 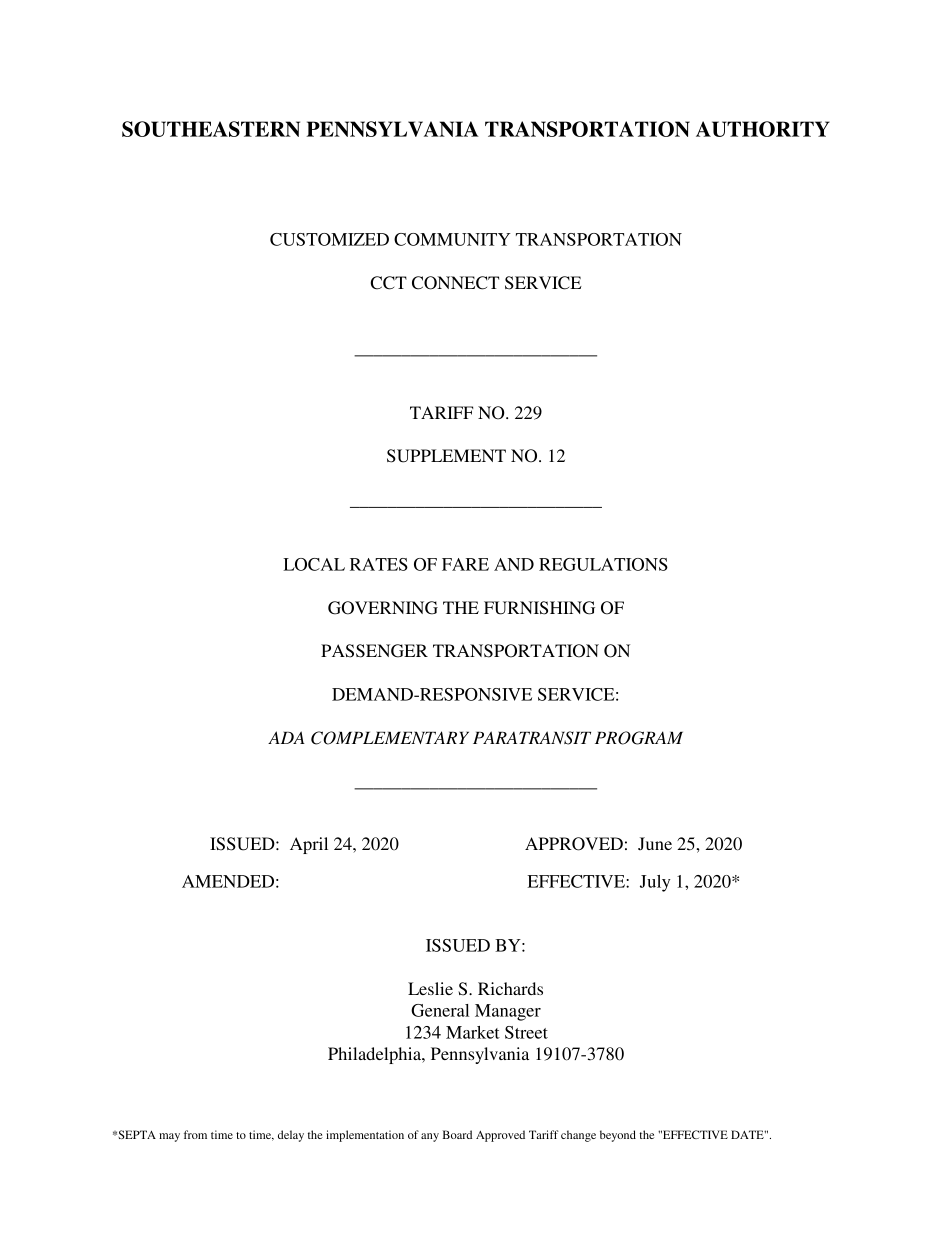 I want to click on SOUTHEASTERN, so click(x=211, y=129).
